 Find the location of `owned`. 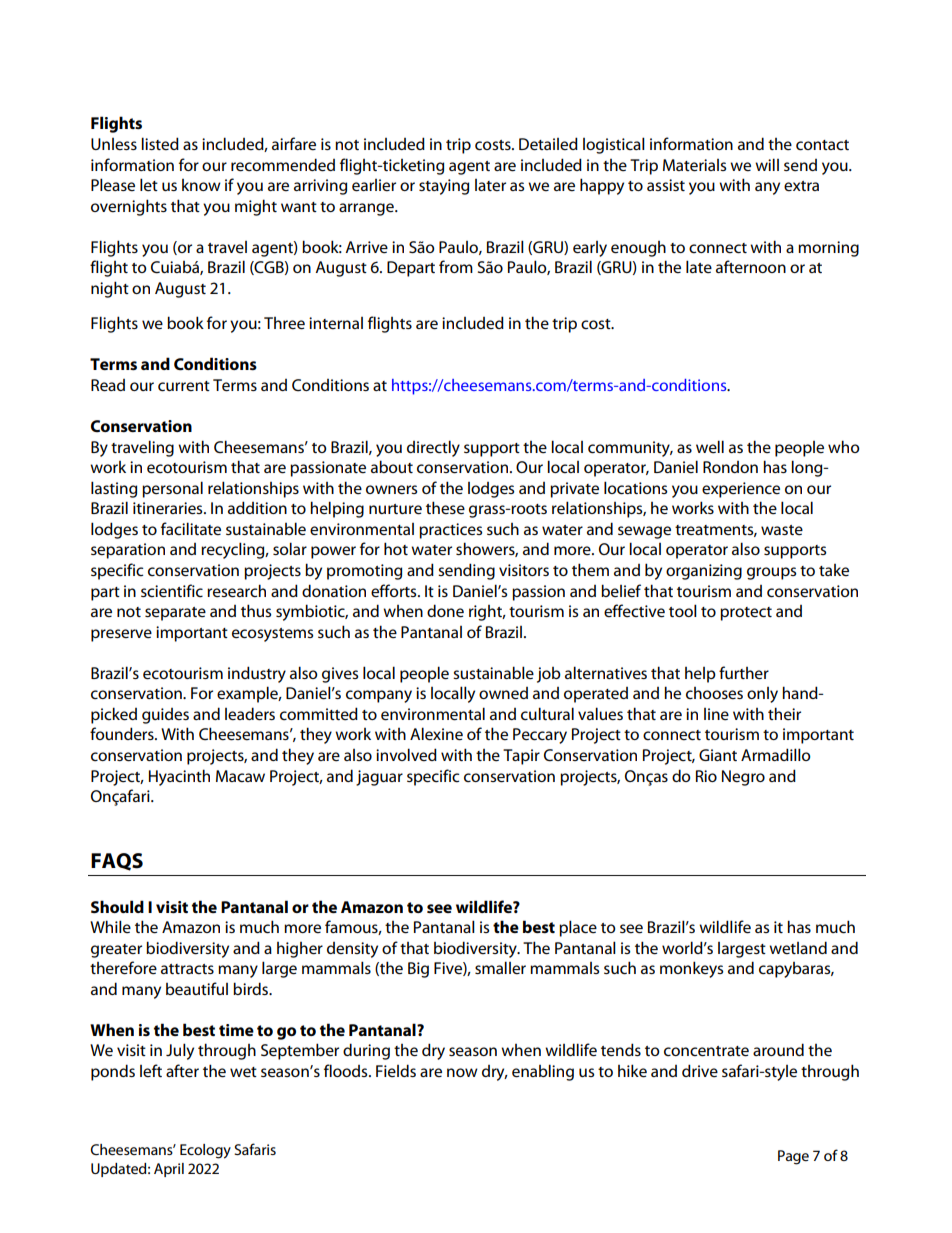

owned is located at coordinates (503, 693).
